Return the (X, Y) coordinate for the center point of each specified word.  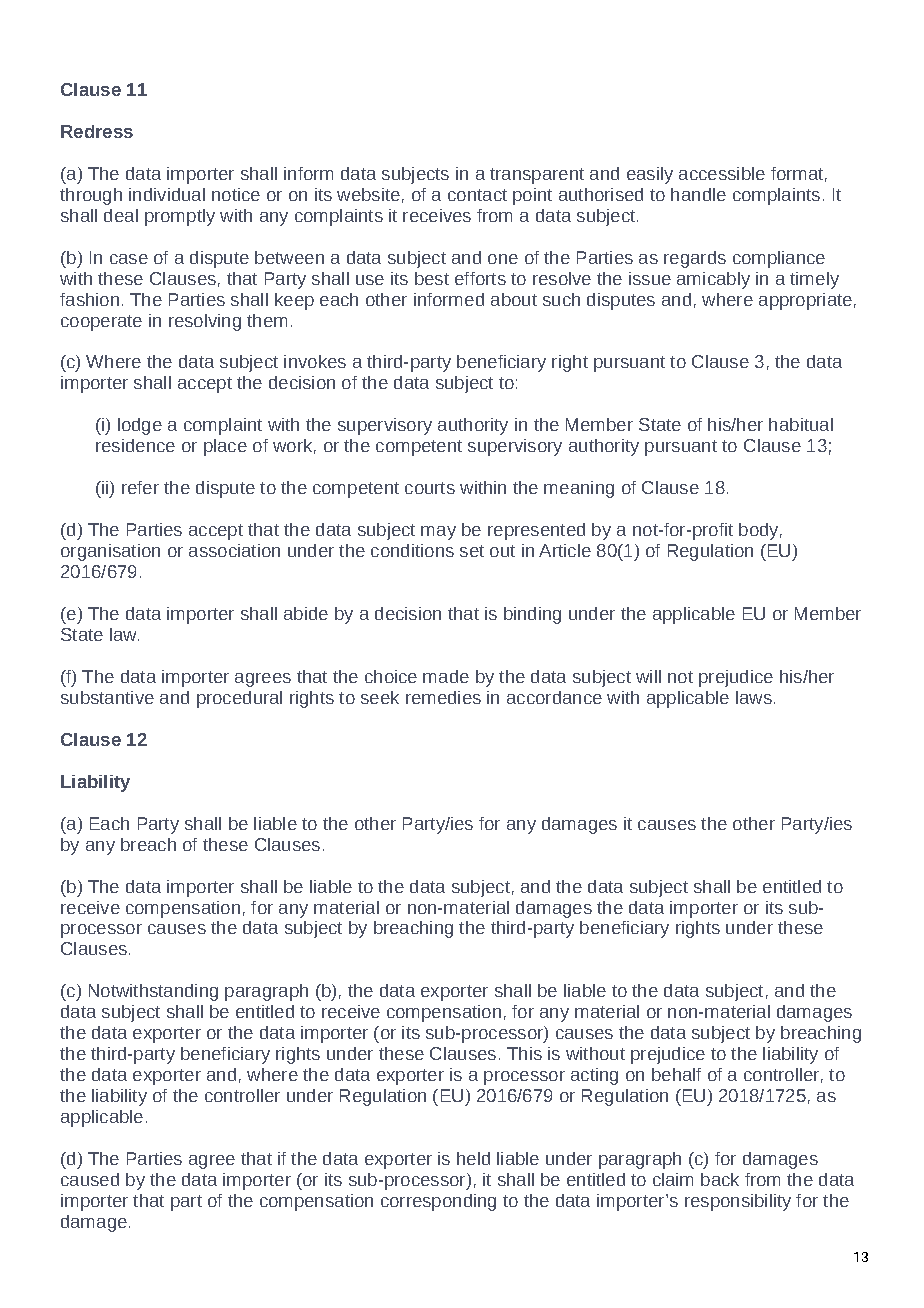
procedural (239, 699)
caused (90, 1179)
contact (477, 195)
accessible (722, 173)
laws (754, 697)
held (473, 1158)
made (446, 676)
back (720, 1179)
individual (167, 194)
